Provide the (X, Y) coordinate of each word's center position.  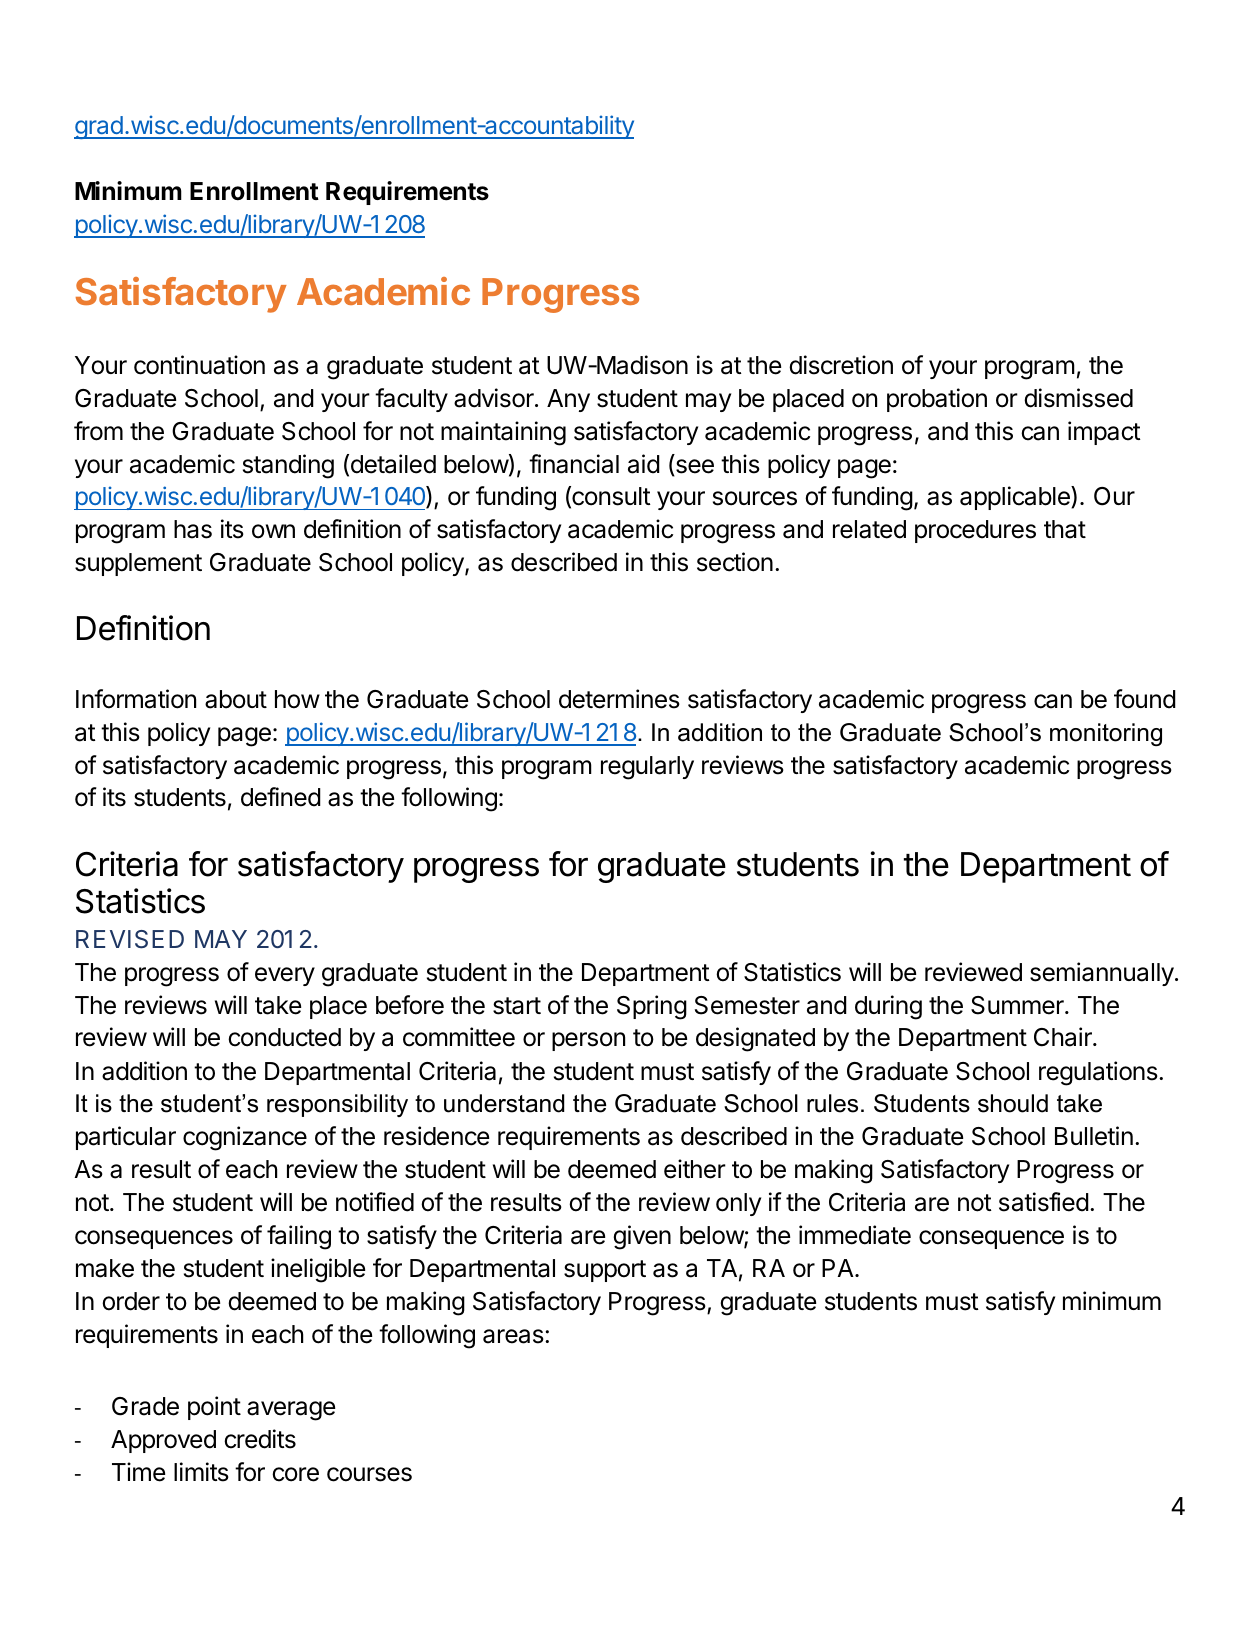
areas (514, 1336)
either (695, 1169)
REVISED (130, 939)
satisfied (1044, 1202)
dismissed (1078, 398)
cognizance (245, 1138)
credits (260, 1439)
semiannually (1102, 974)
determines (619, 699)
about (236, 699)
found (1145, 699)
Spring (652, 1007)
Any (568, 400)
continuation (199, 365)
